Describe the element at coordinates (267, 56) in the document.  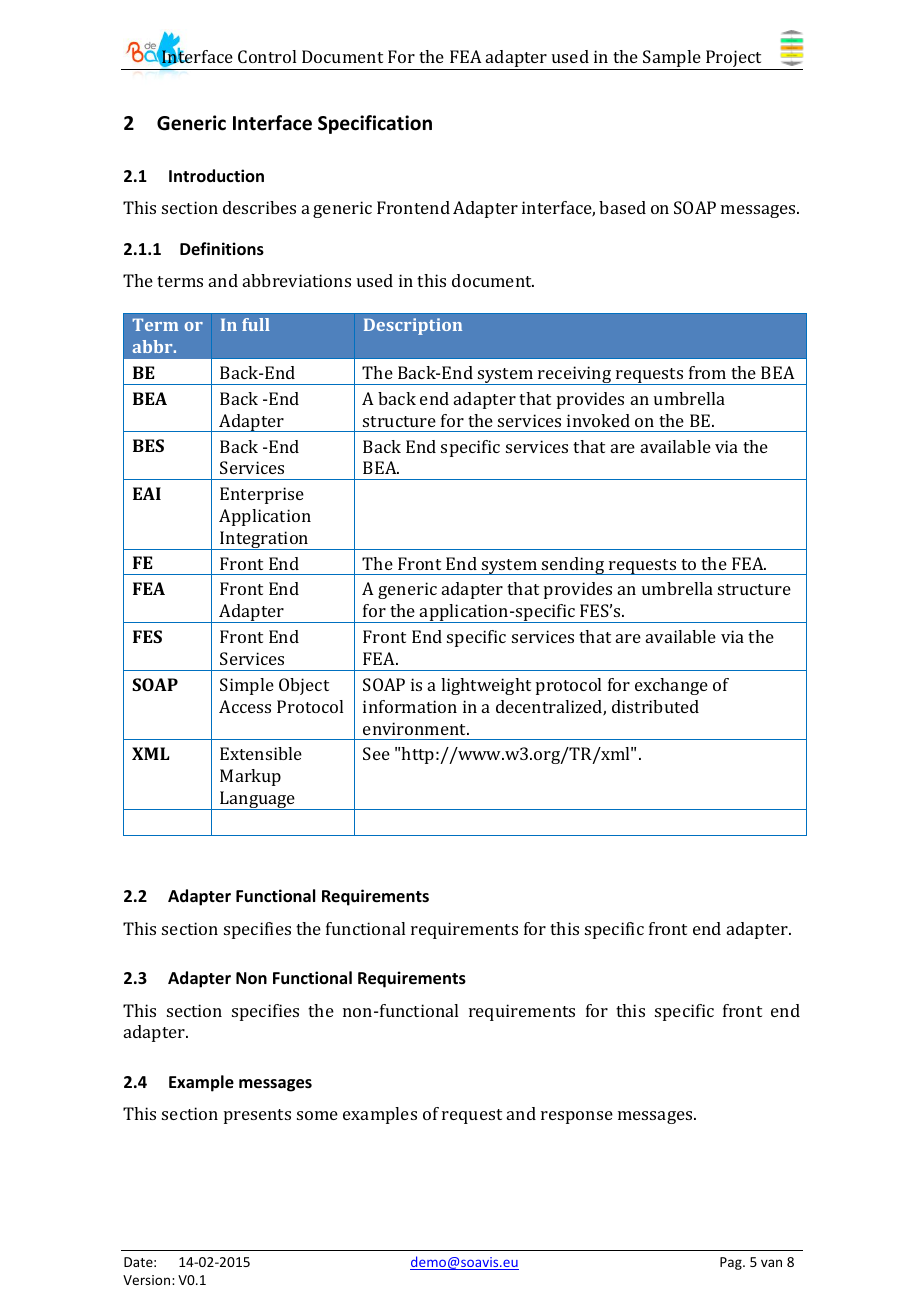
I see `Control` at that location.
